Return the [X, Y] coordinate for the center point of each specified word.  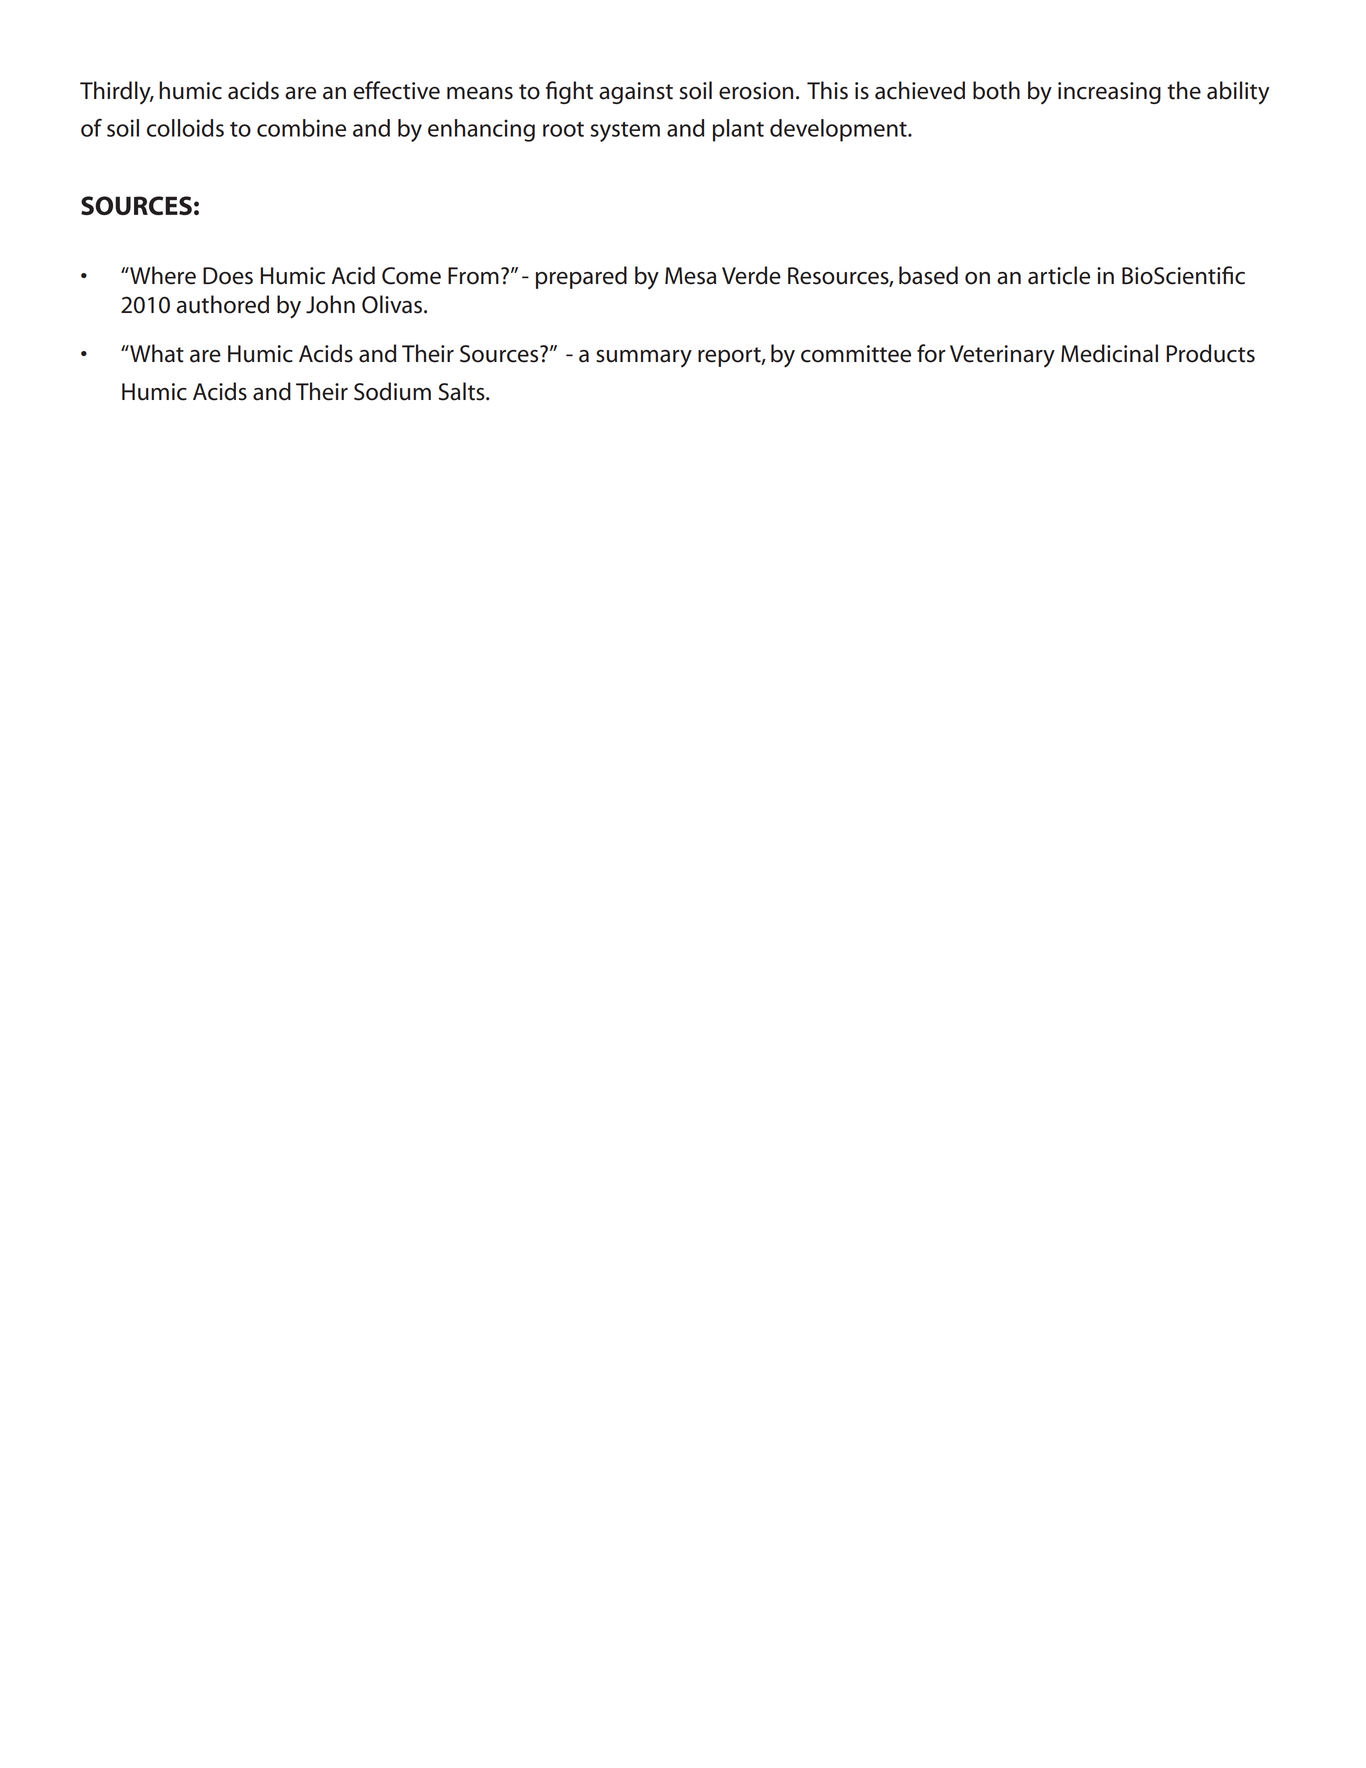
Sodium [392, 391]
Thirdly [116, 92]
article [1059, 275]
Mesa [690, 276]
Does [228, 276]
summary [644, 358]
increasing [1109, 93]
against [636, 93]
